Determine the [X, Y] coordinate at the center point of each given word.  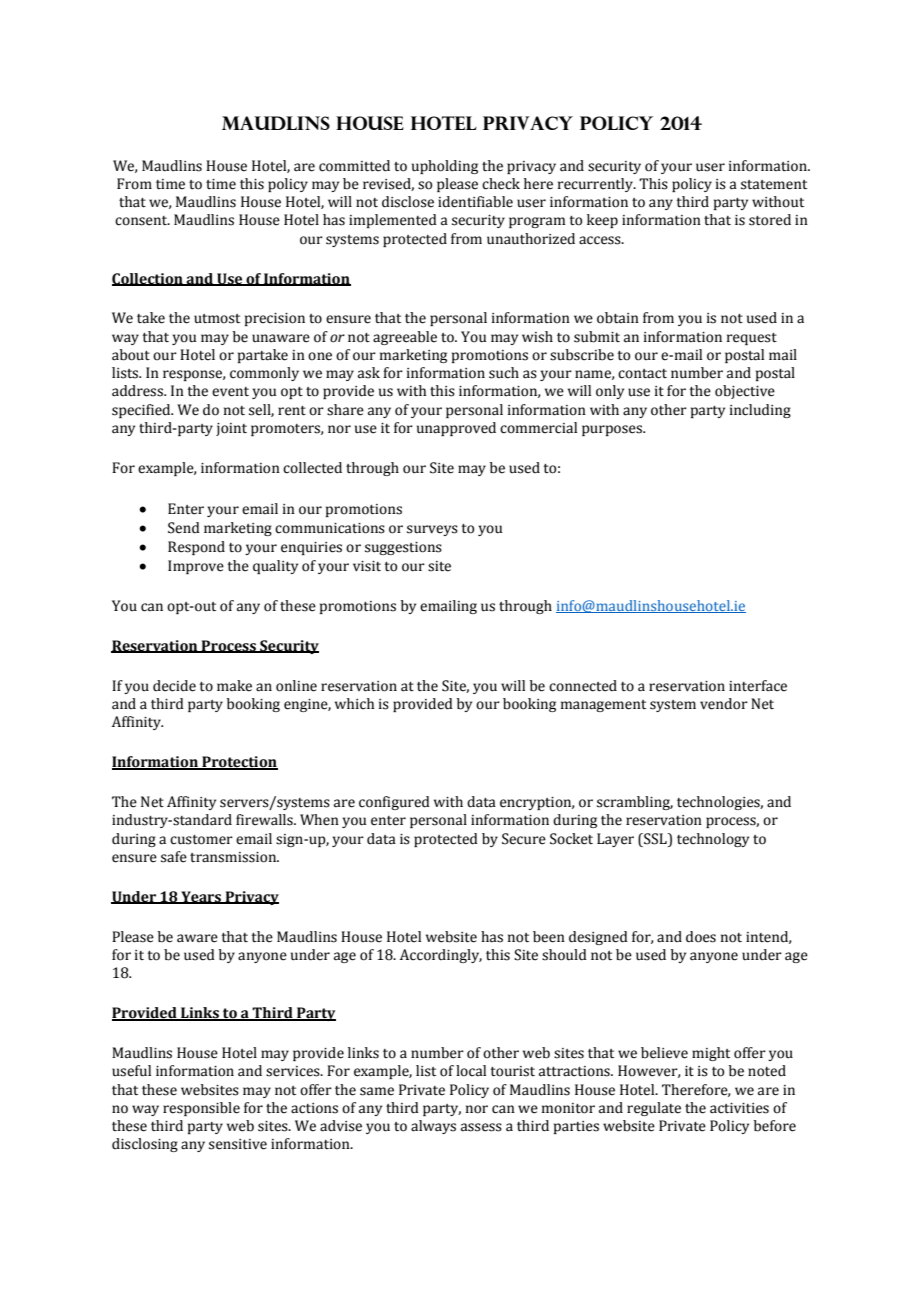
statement [774, 185]
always [433, 1127]
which [354, 704]
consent [142, 221]
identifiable [475, 202]
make [234, 686]
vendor [724, 704]
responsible [201, 1109]
